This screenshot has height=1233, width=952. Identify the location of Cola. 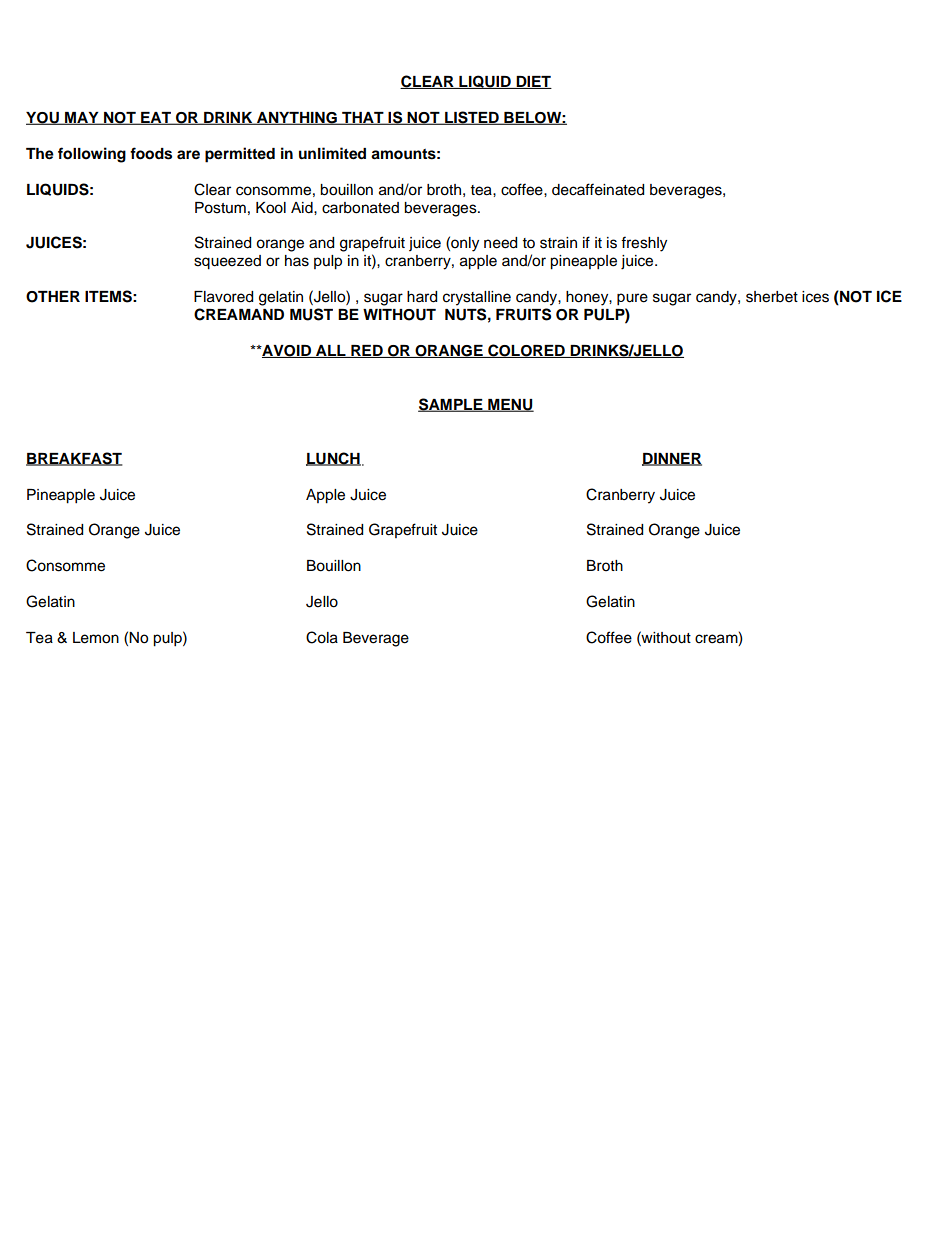
(322, 637).
